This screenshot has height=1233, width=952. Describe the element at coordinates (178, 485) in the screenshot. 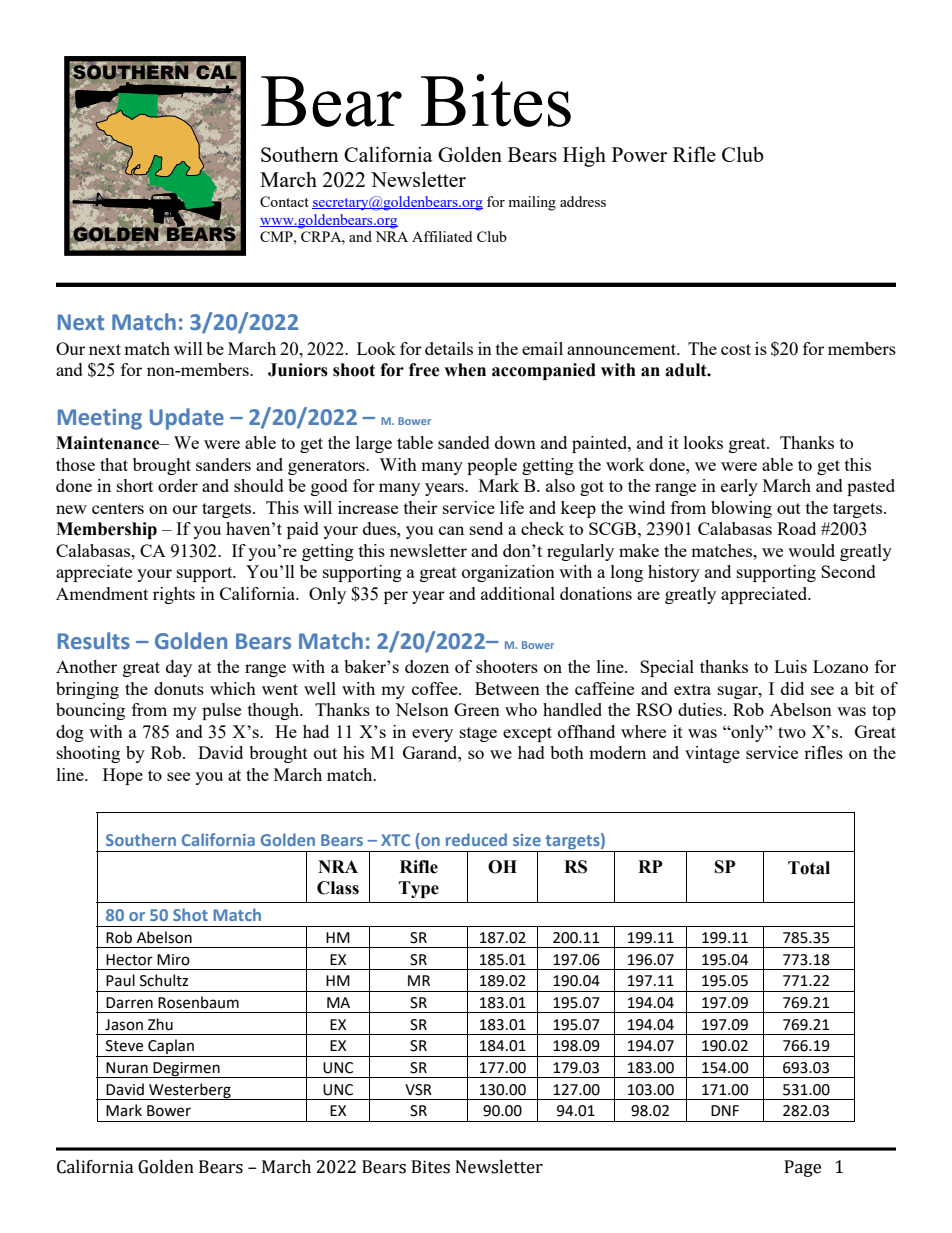

I see `order` at that location.
